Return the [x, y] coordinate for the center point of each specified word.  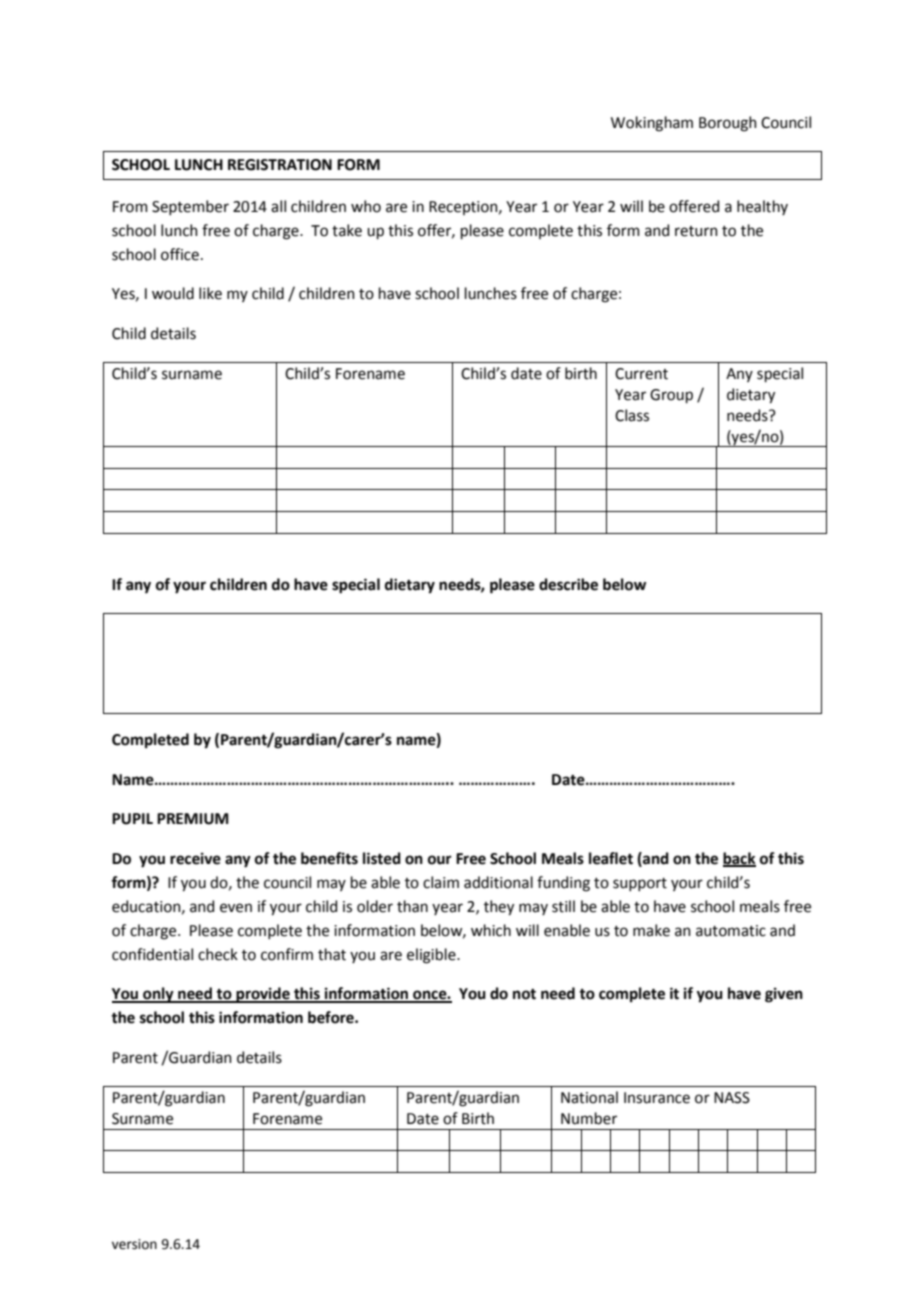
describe [568, 584]
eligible [432, 956]
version [134, 1244]
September [190, 207]
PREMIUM [193, 819]
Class [632, 415]
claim [441, 882]
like [210, 293]
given [784, 995]
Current [641, 374]
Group [671, 396]
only [158, 995]
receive [195, 858]
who [366, 206]
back [739, 859]
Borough [728, 124]
